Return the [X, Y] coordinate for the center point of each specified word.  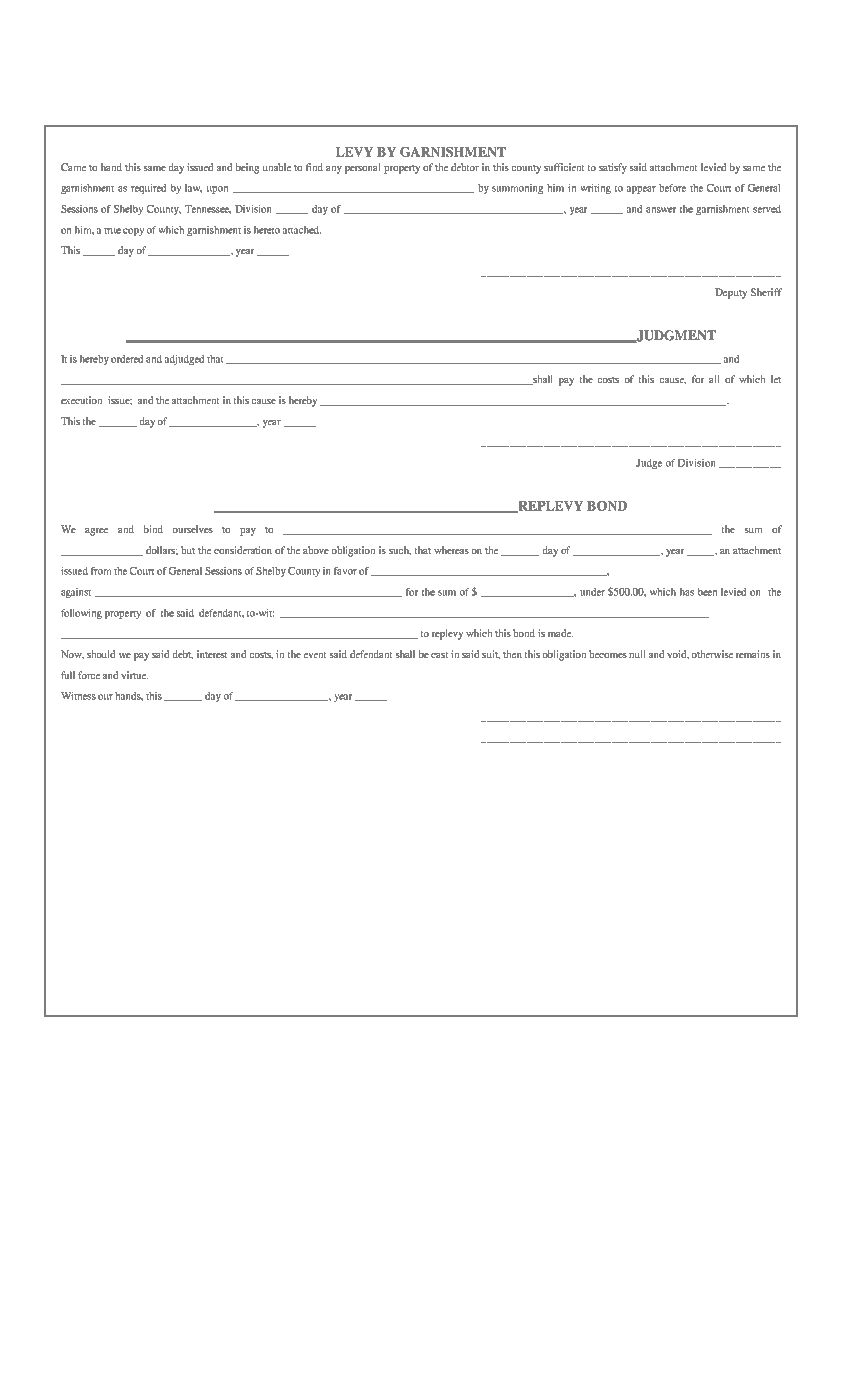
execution [81, 400]
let [776, 379]
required [148, 189]
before [672, 188]
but [188, 550]
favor [345, 571]
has [687, 592]
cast [440, 655]
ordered [127, 359]
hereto [267, 230]
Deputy [731, 293]
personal [362, 168]
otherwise [712, 654]
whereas [451, 550]
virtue [134, 675]
